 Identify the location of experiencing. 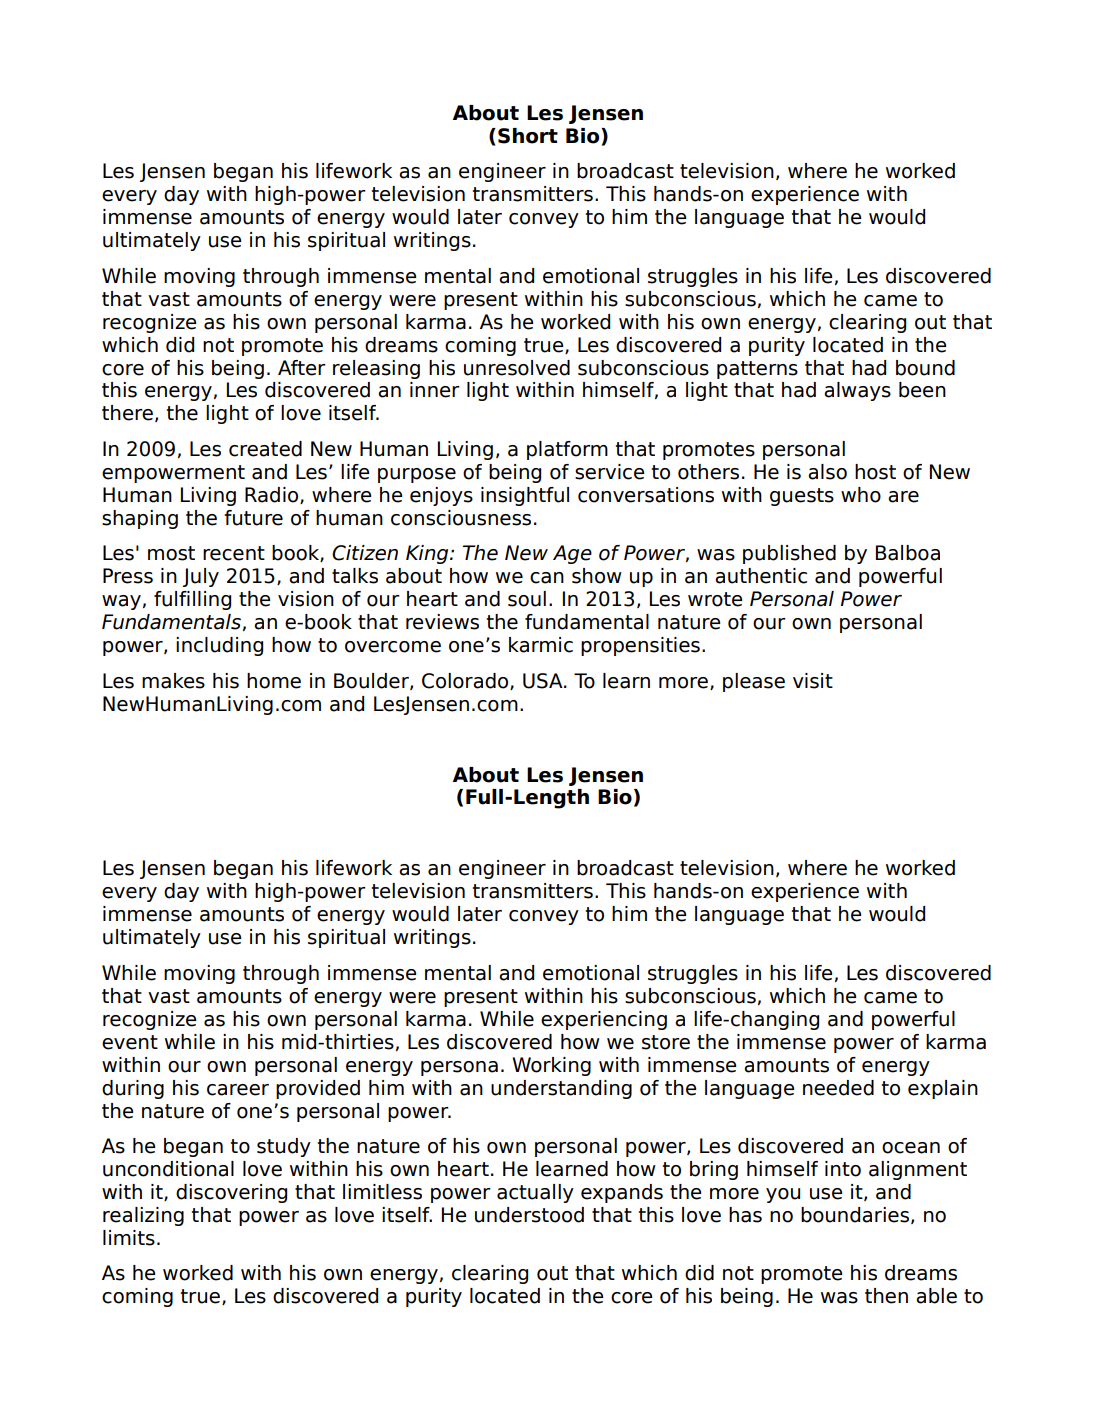
(604, 1020).
